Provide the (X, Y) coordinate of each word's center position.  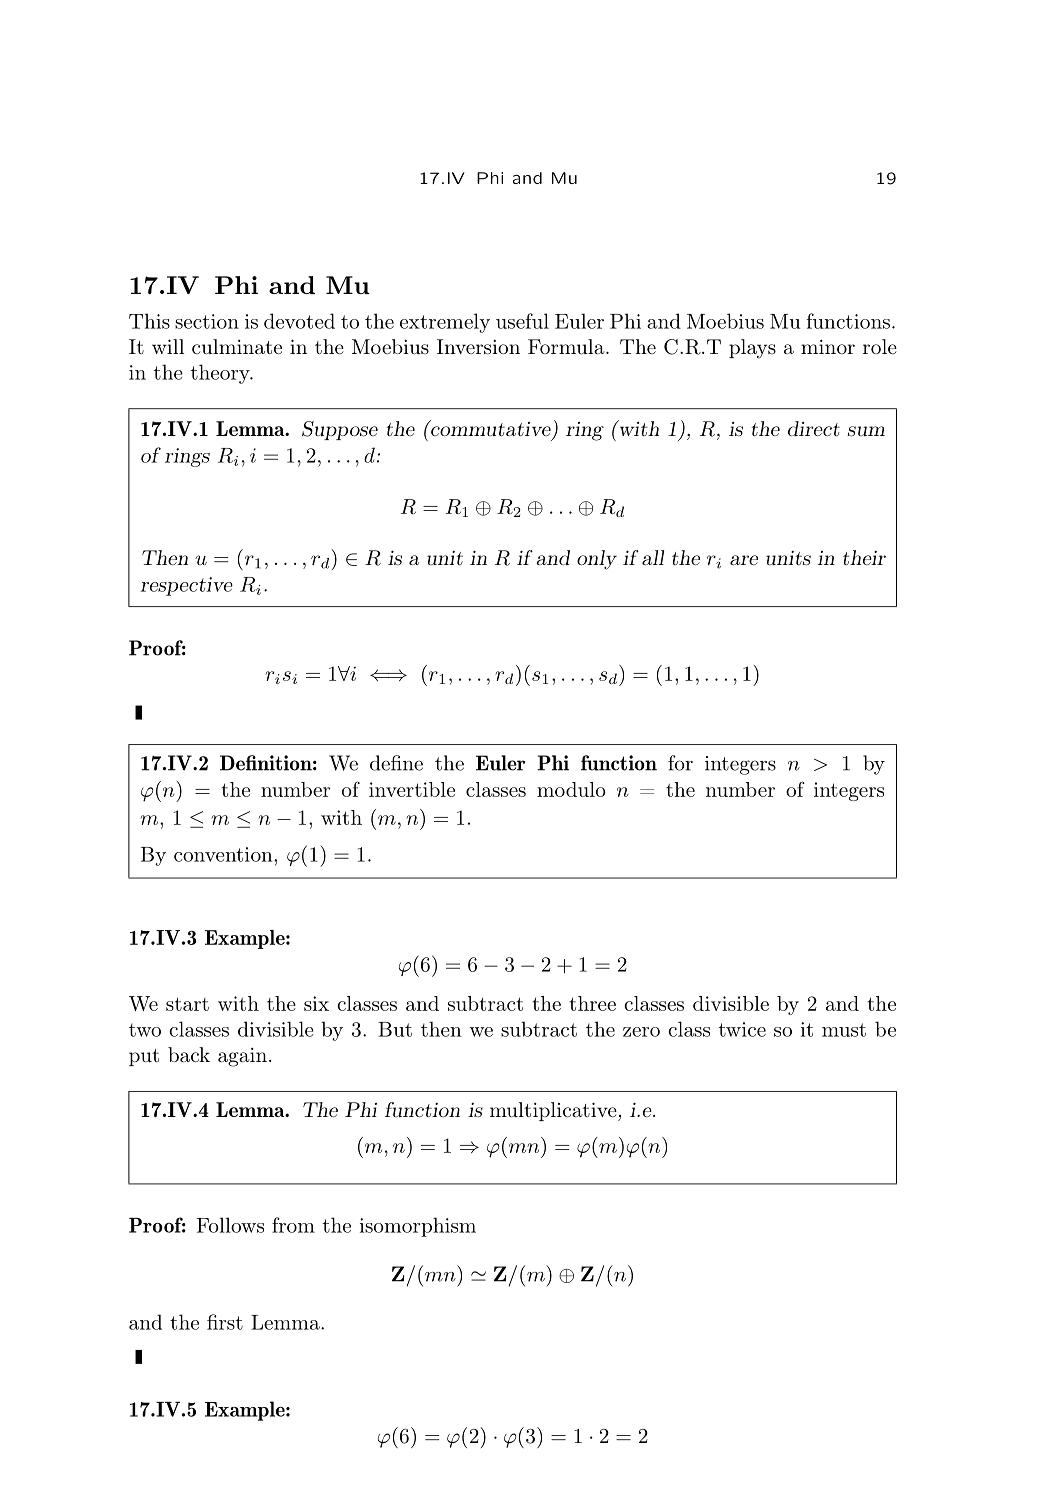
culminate (237, 346)
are (744, 560)
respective (187, 586)
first (225, 1322)
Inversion (478, 346)
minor (828, 347)
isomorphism (418, 1227)
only (597, 560)
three (592, 1003)
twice (742, 1029)
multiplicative (554, 1111)
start (187, 1004)
